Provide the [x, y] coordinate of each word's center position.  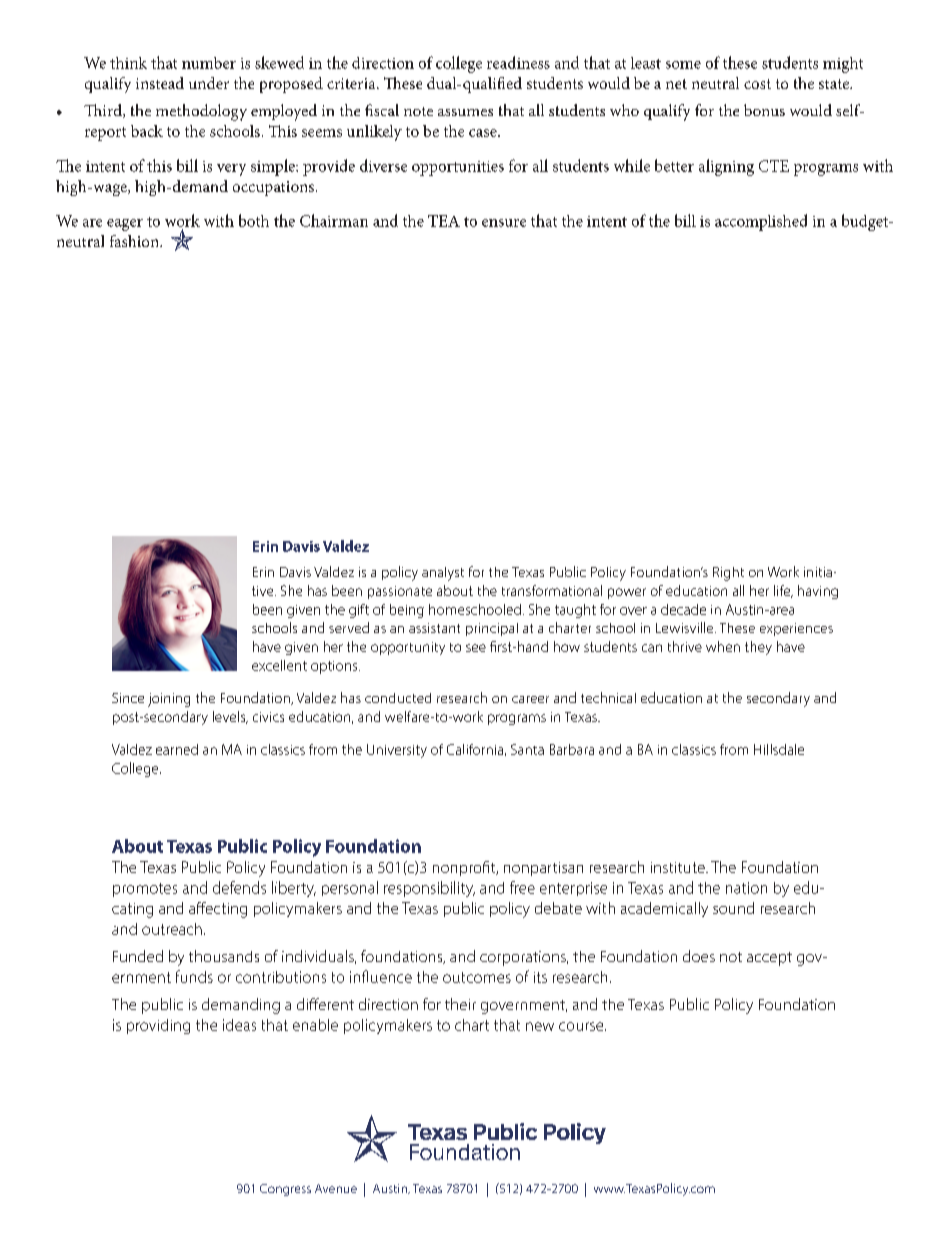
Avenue [336, 1188]
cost [757, 84]
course [582, 1026]
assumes [465, 112]
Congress [285, 1190]
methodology [201, 112]
